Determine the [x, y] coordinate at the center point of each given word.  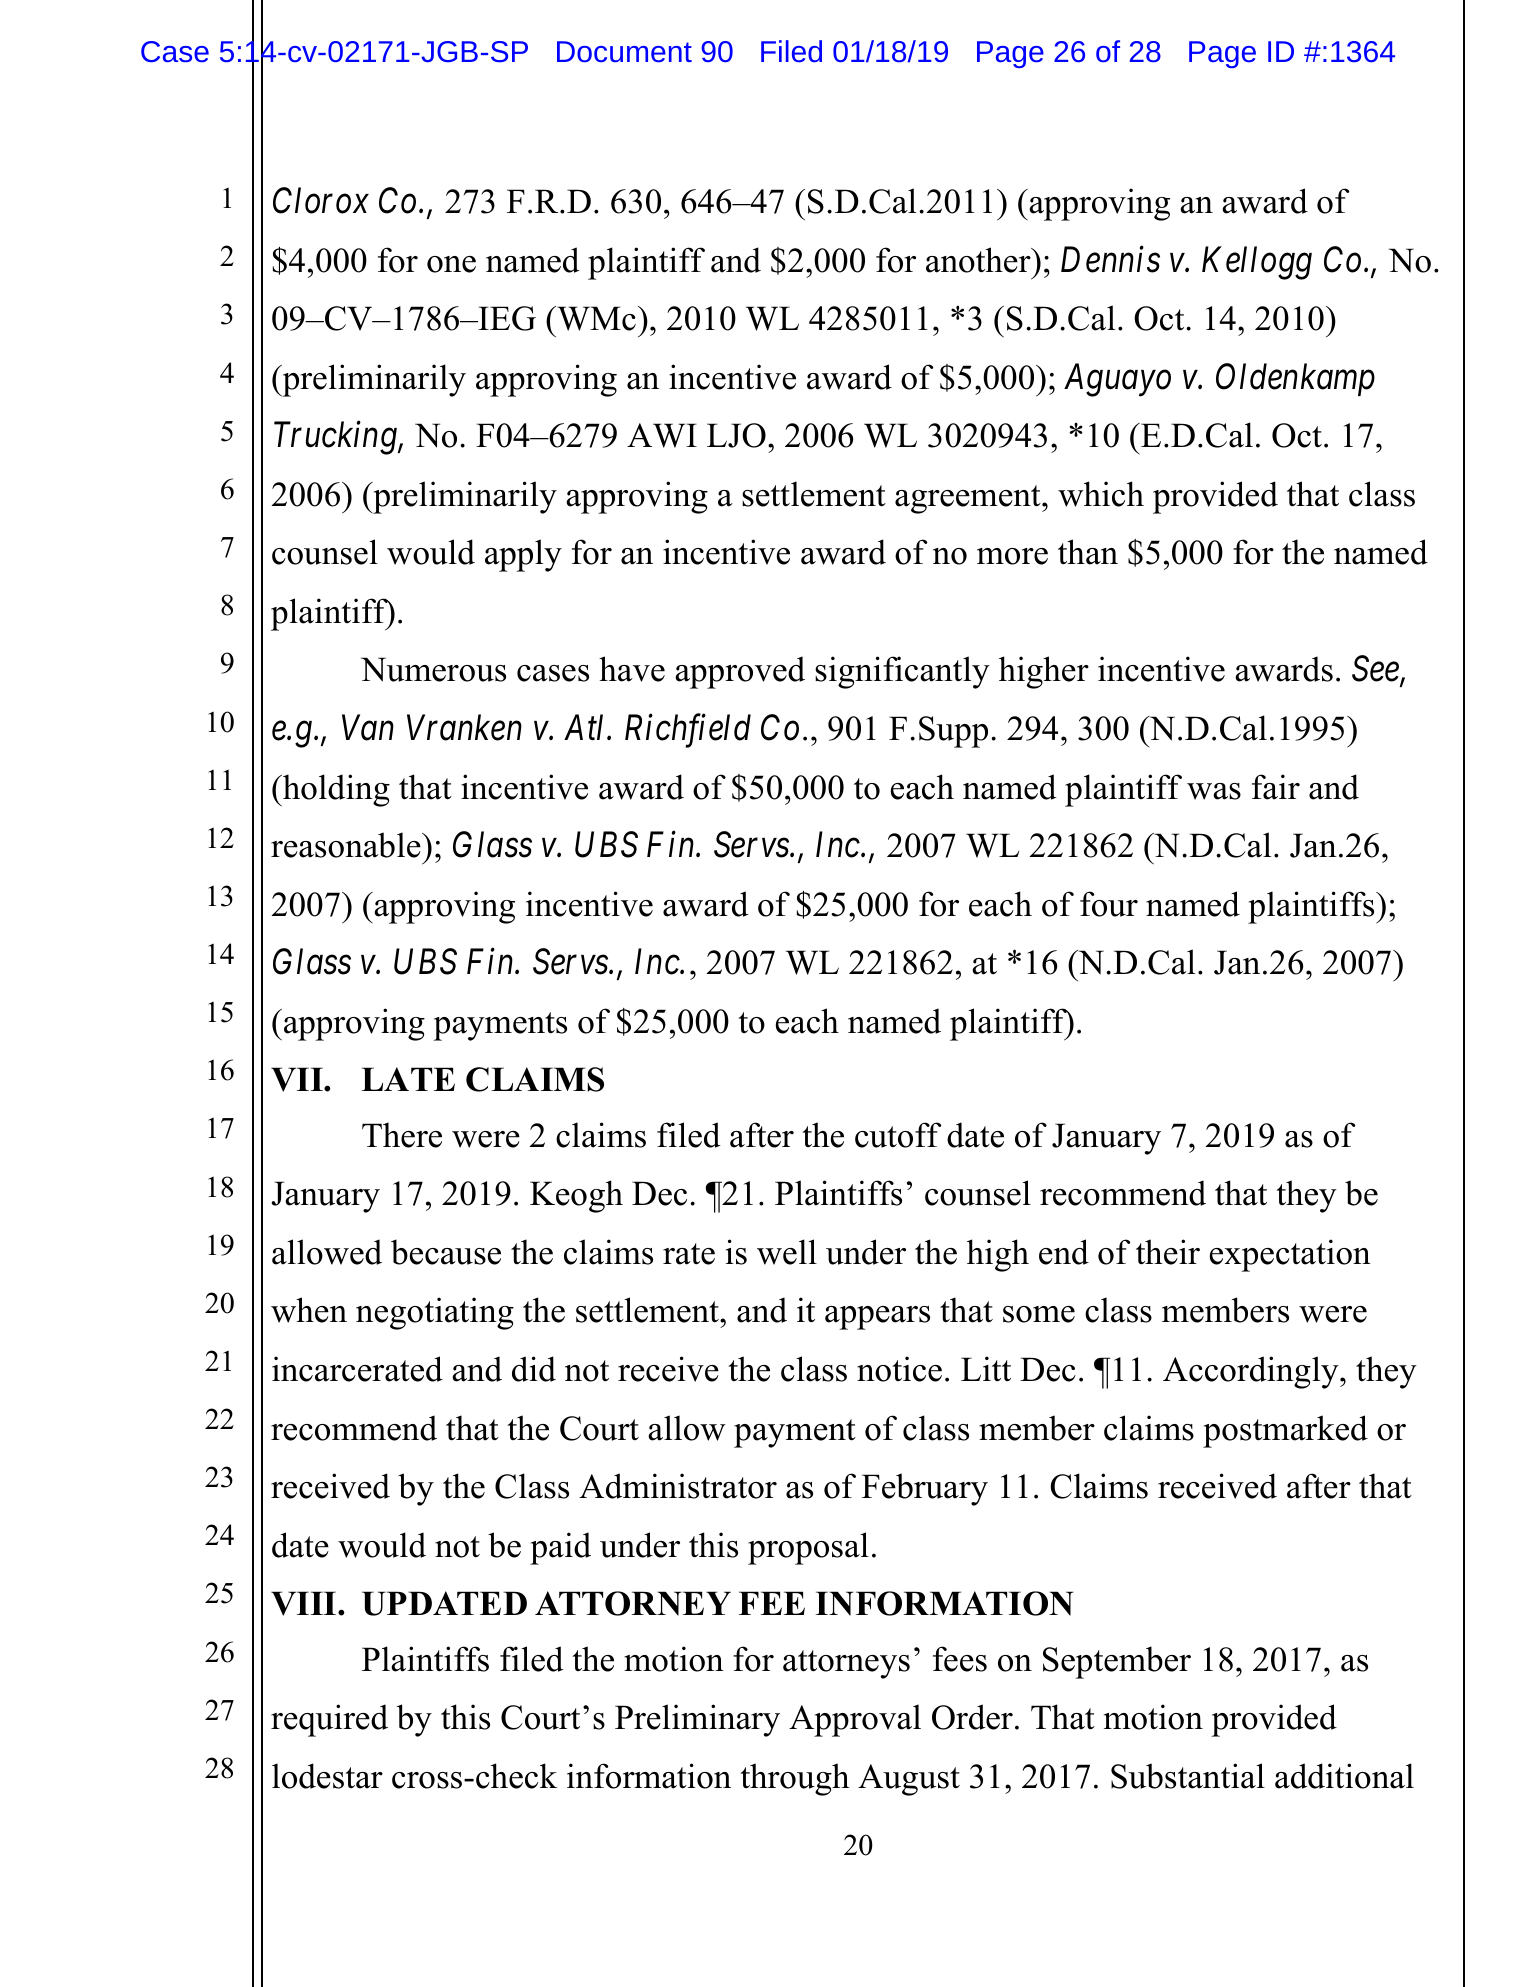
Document [624, 51]
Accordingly [1252, 1372]
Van [368, 728]
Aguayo [1117, 380]
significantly [902, 672]
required [329, 1720]
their [1168, 1252]
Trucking [336, 438]
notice [899, 1369]
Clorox [321, 200]
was [1214, 791]
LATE [408, 1079]
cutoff [898, 1135]
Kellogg [1257, 263]
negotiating [435, 1313]
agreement [969, 499]
